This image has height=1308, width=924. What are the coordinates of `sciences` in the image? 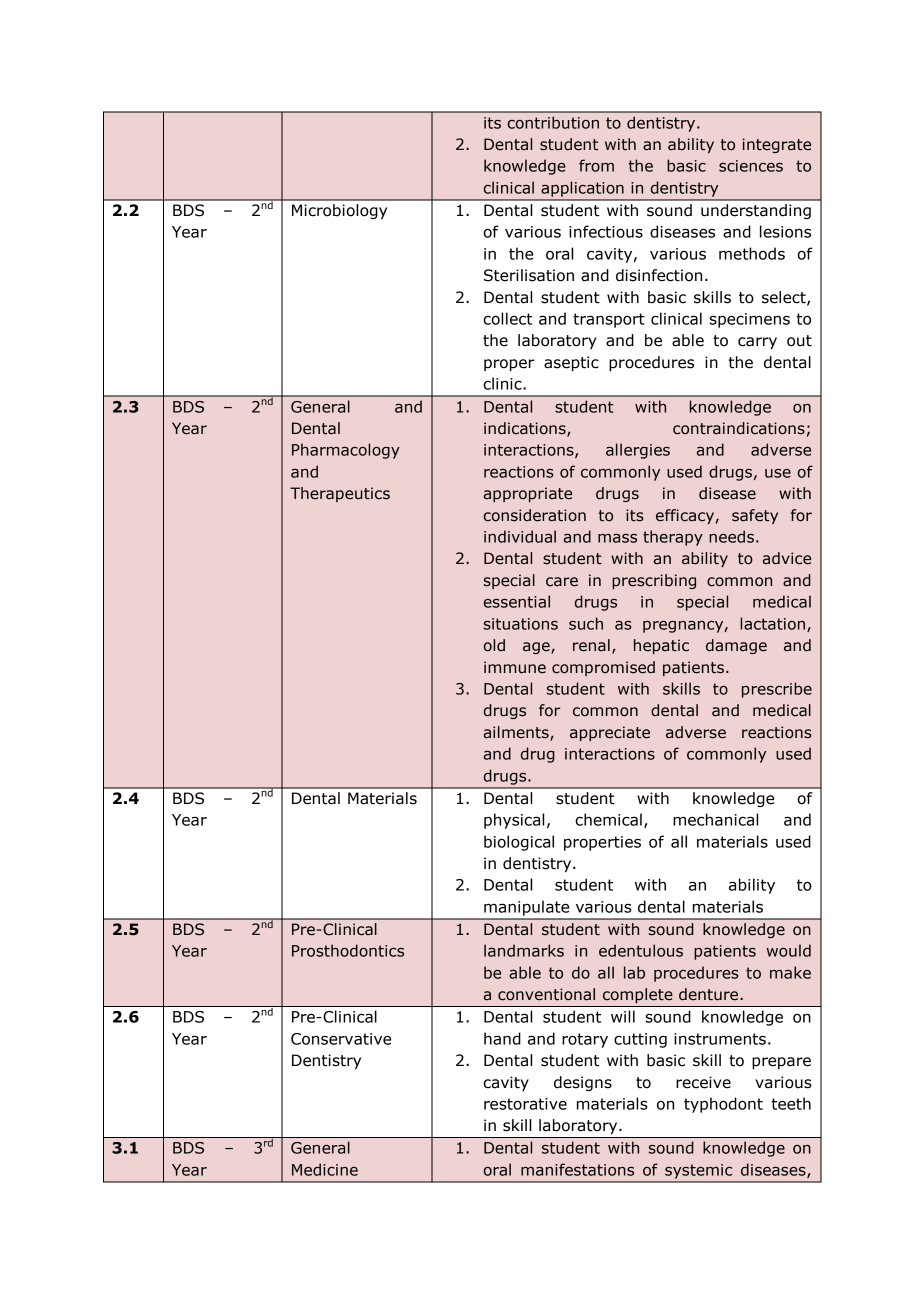 It's located at (751, 166).
